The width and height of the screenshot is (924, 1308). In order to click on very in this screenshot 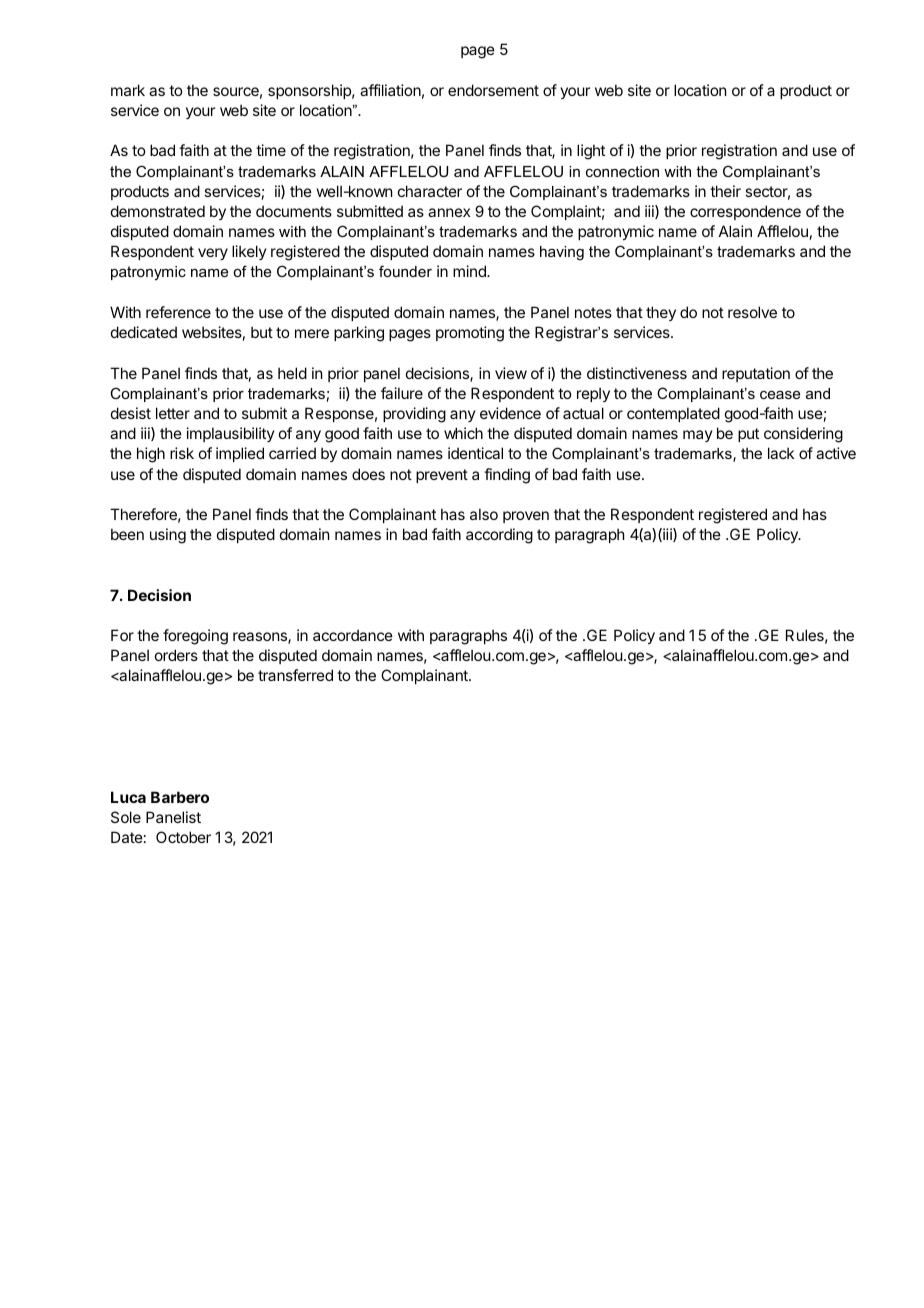, I will do `click(213, 254)`.
